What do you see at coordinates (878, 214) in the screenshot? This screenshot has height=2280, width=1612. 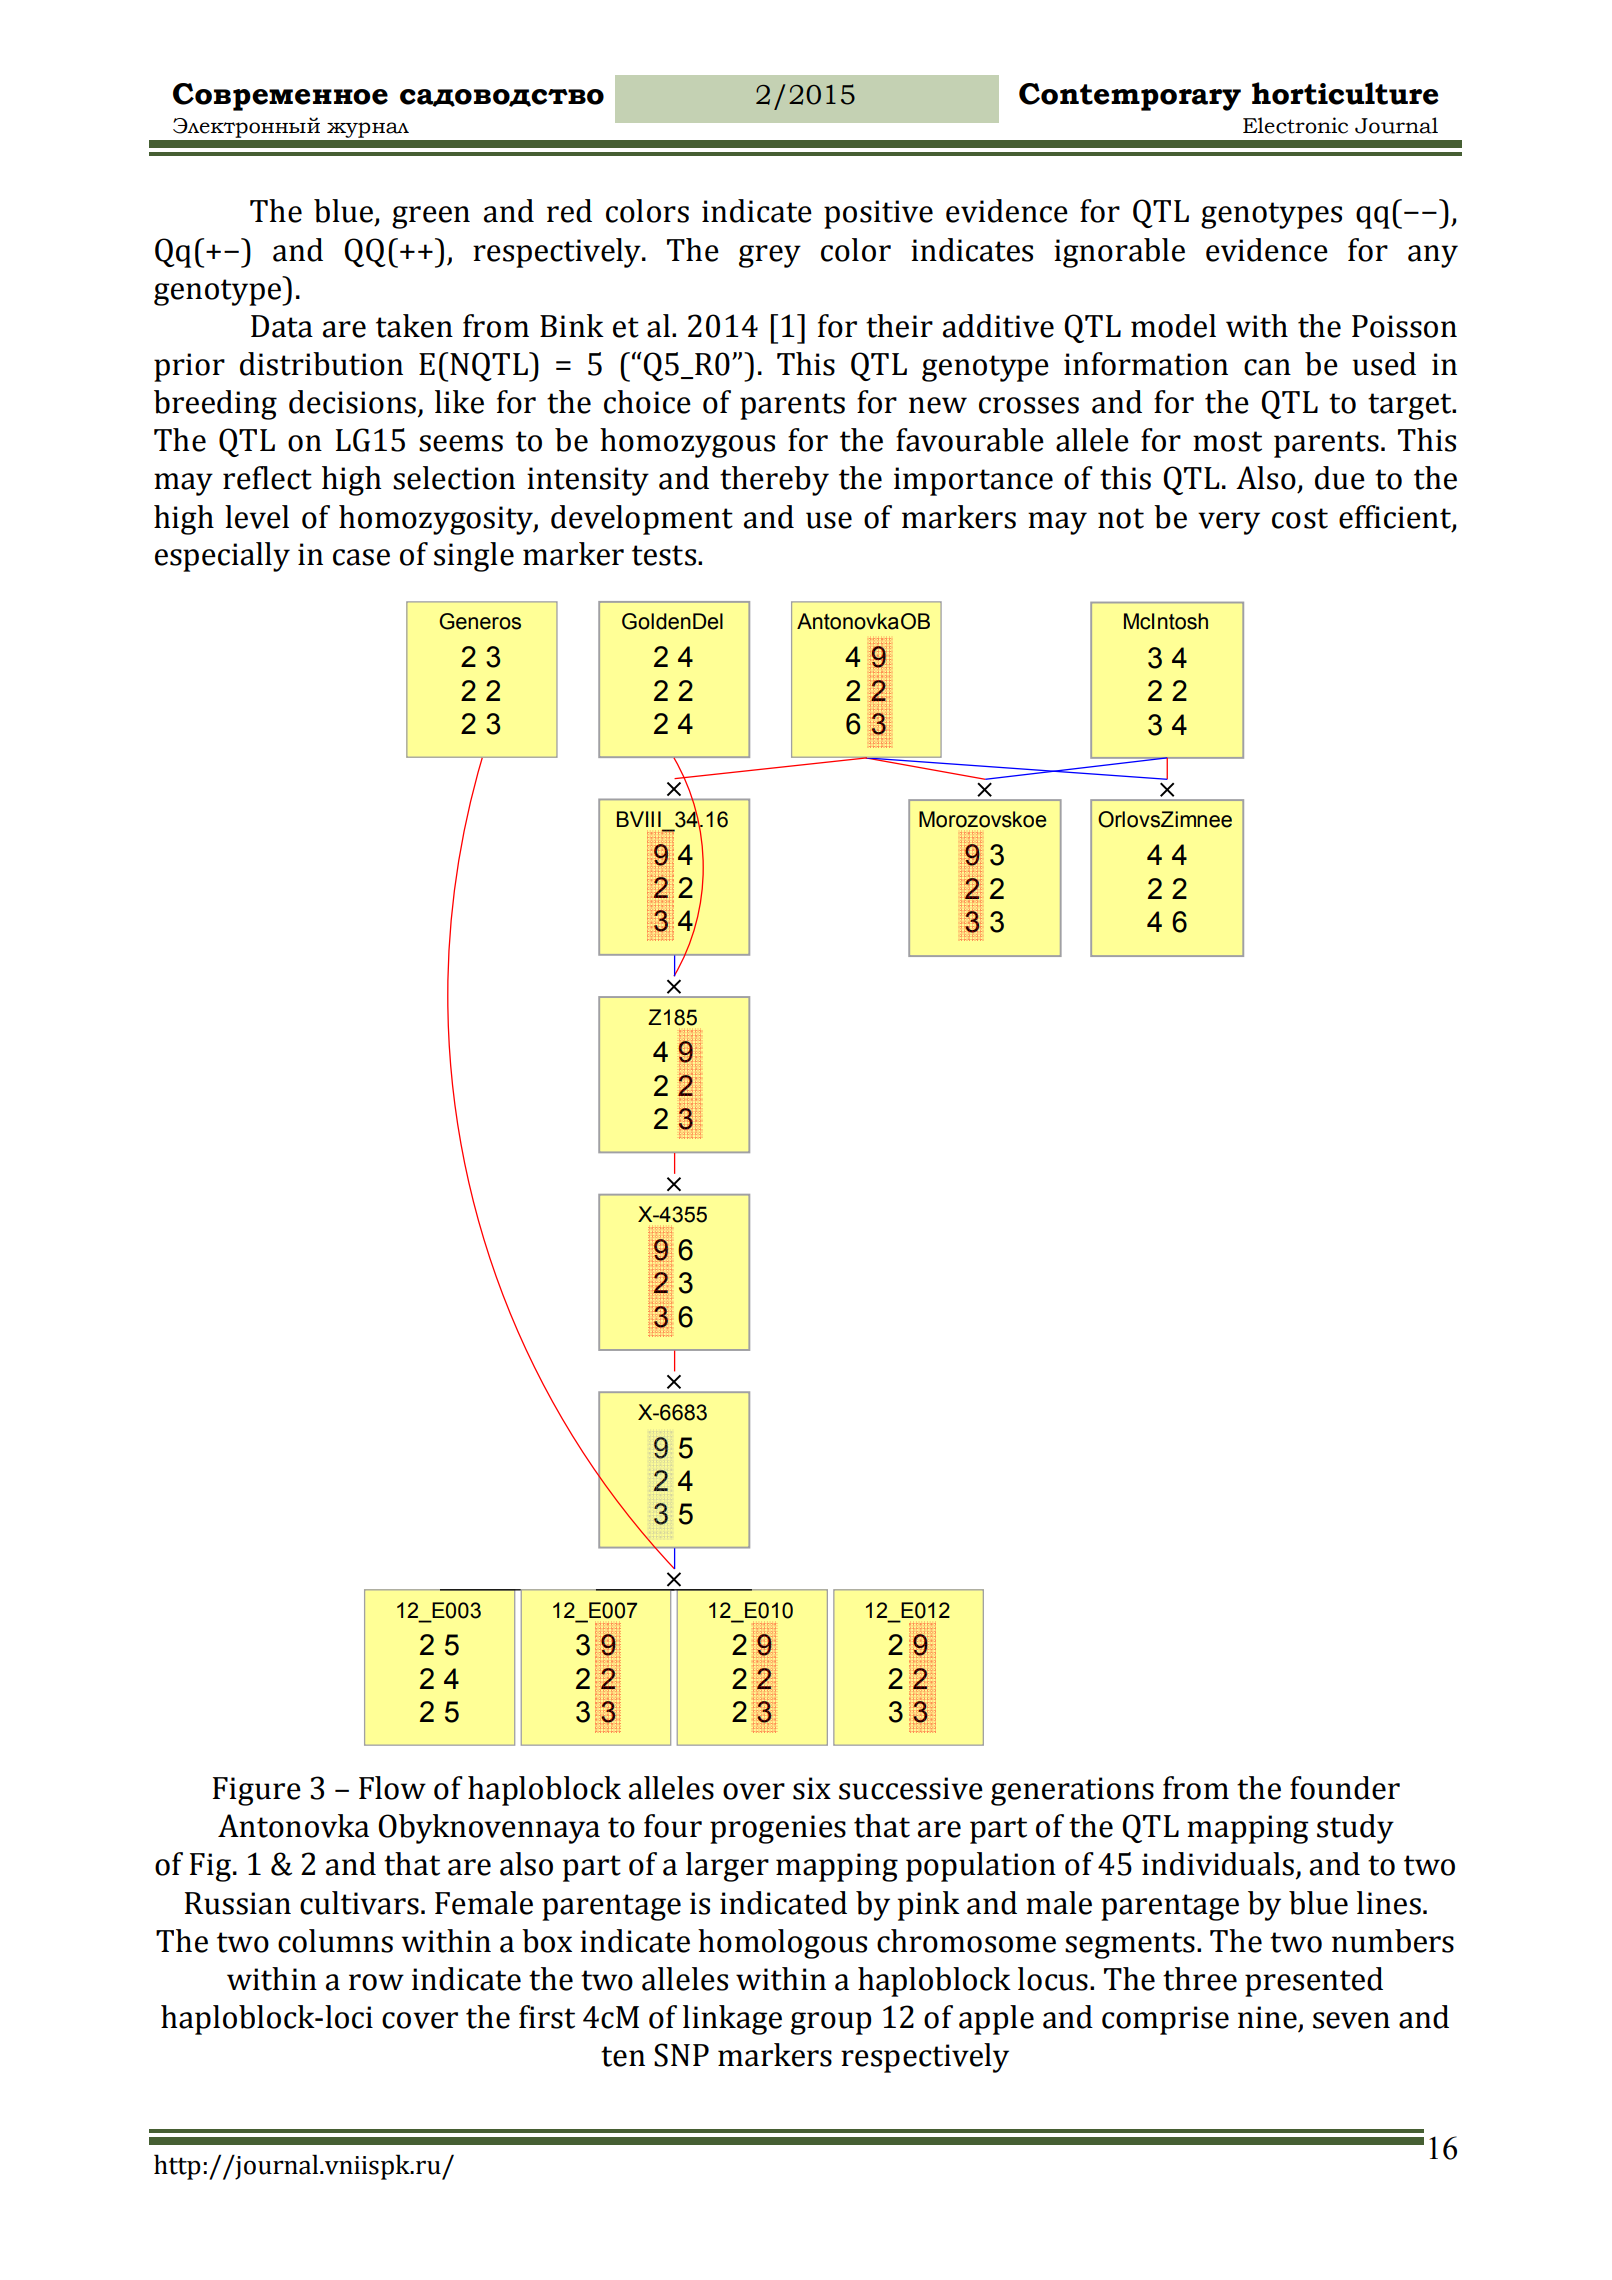 I see `positive` at bounding box center [878, 214].
